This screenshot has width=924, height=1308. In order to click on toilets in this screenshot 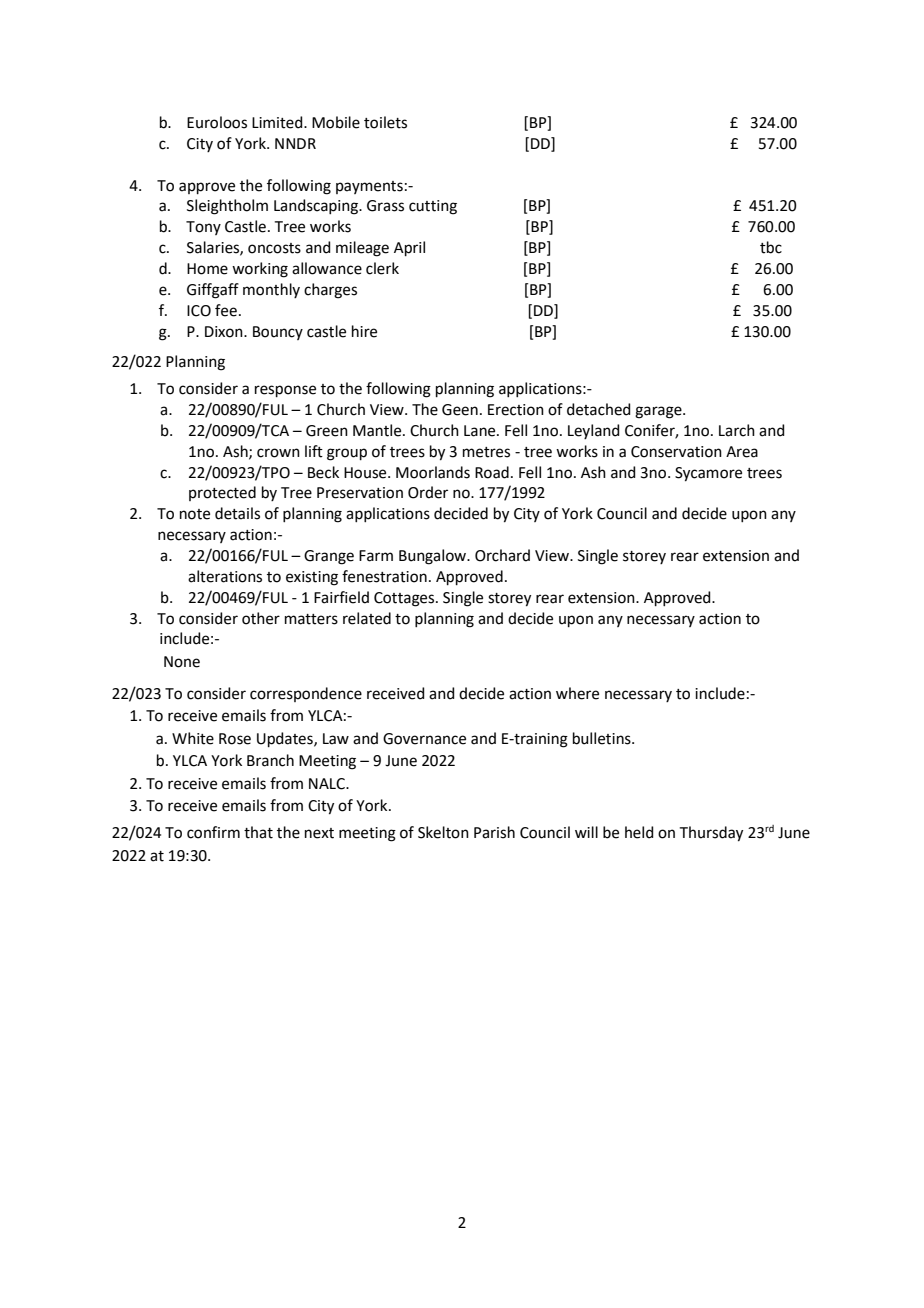, I will do `click(385, 122)`.
